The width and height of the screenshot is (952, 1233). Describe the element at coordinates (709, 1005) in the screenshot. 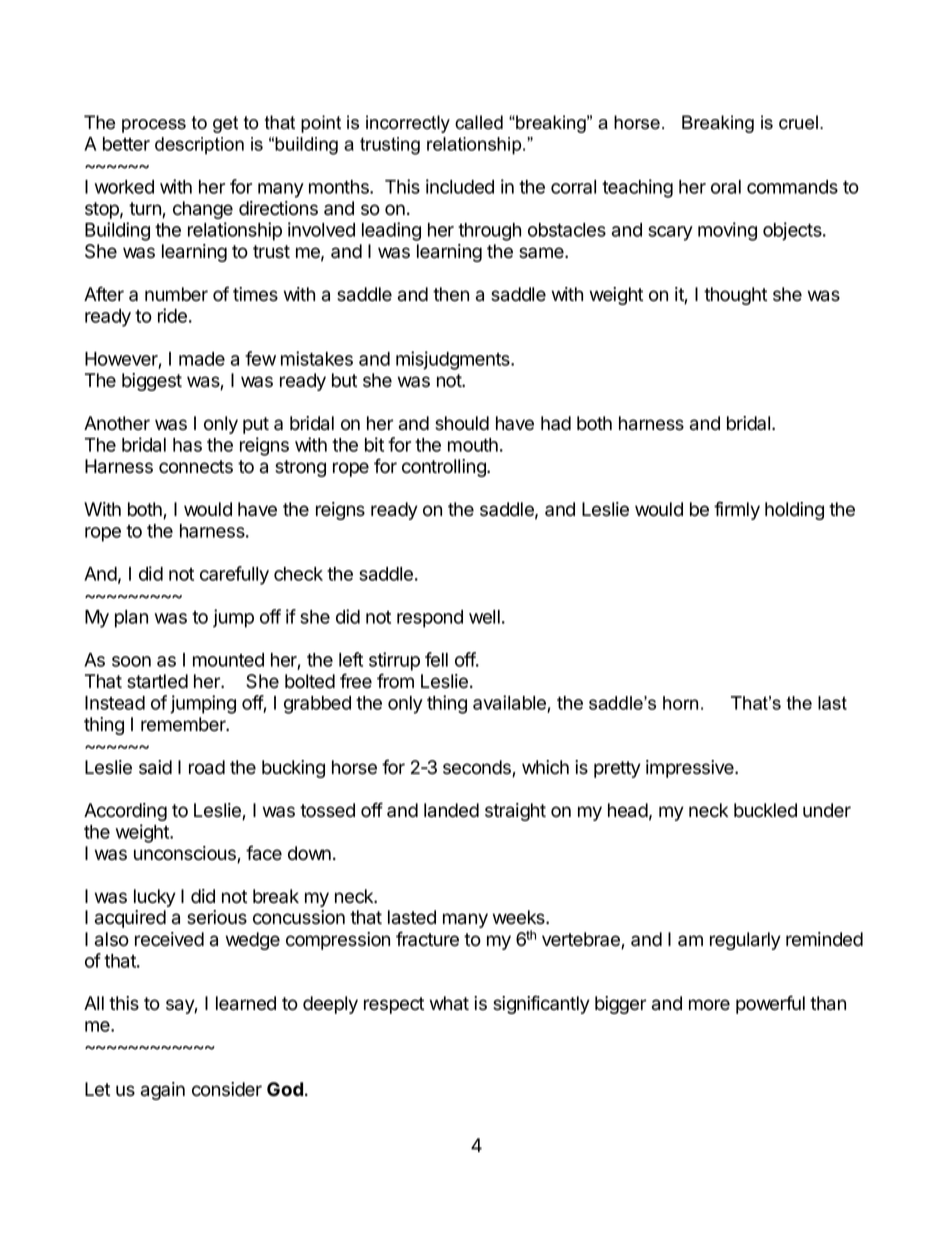

I see `more` at that location.
